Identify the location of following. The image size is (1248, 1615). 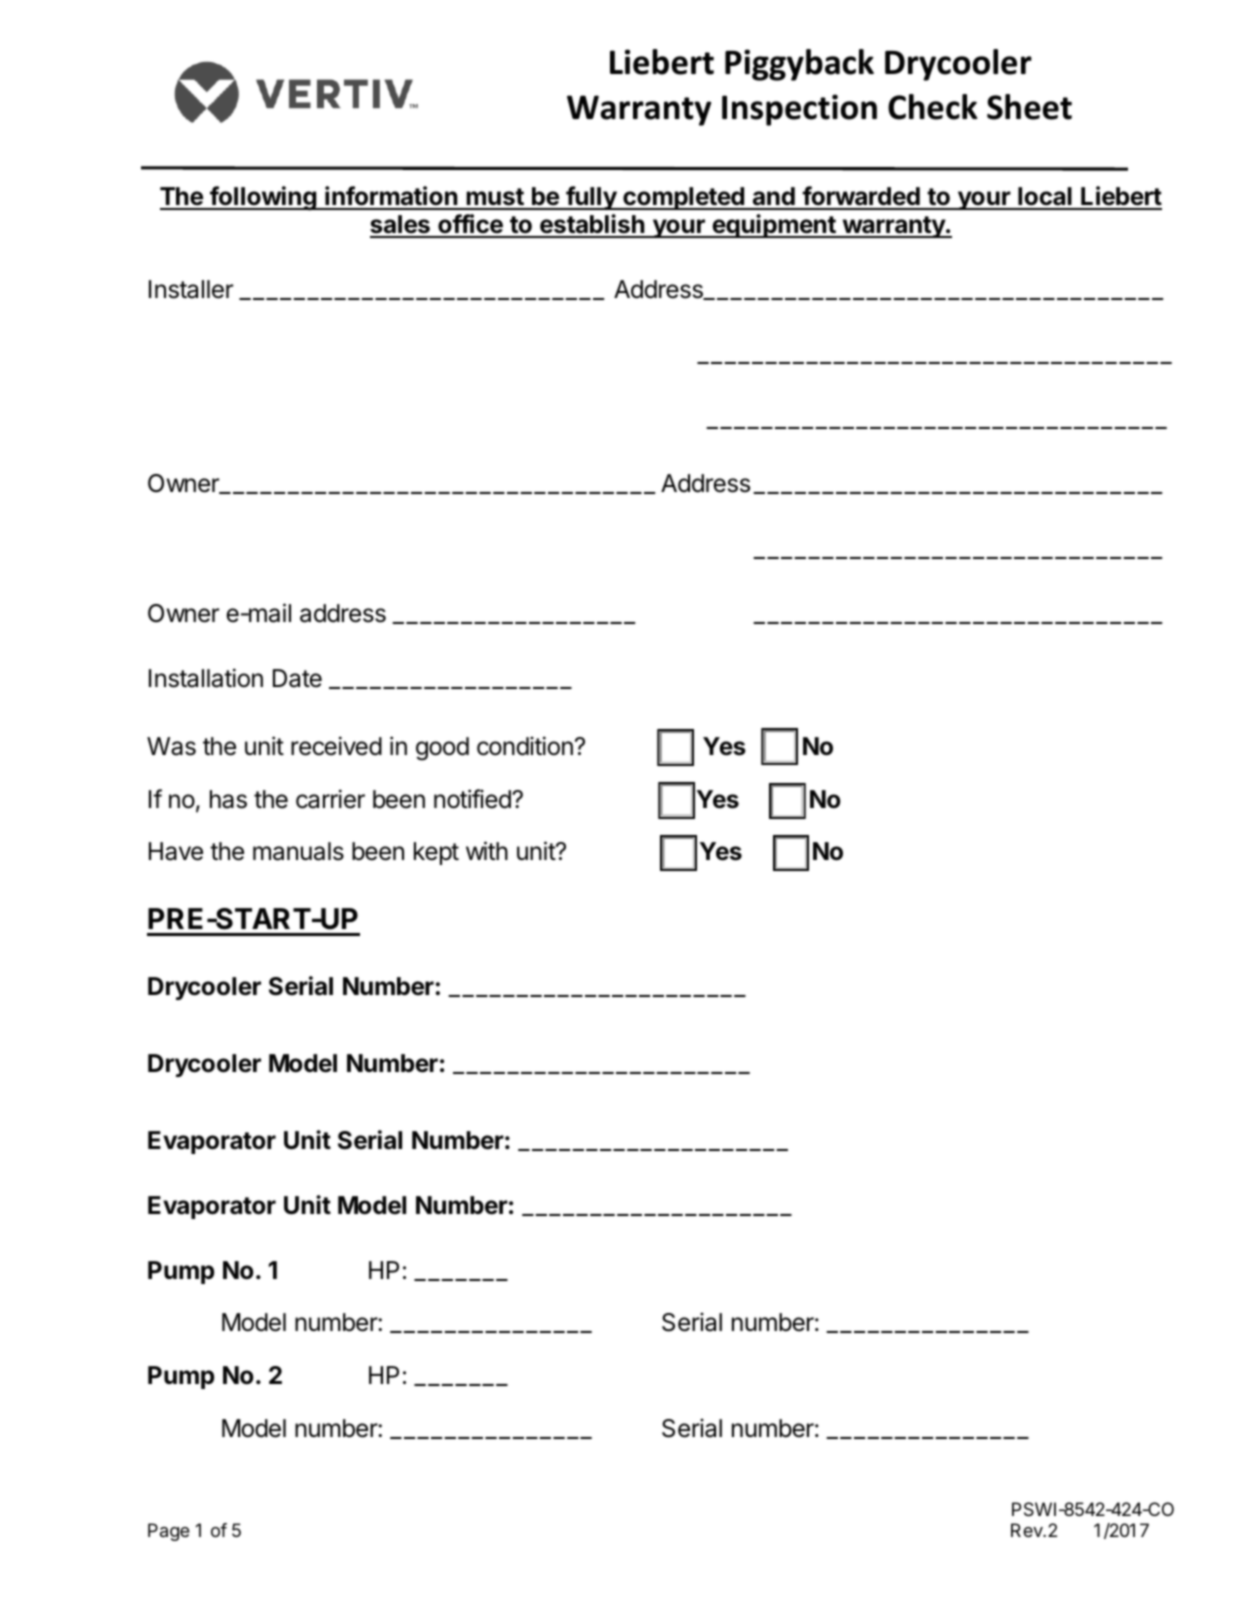
(263, 198).
